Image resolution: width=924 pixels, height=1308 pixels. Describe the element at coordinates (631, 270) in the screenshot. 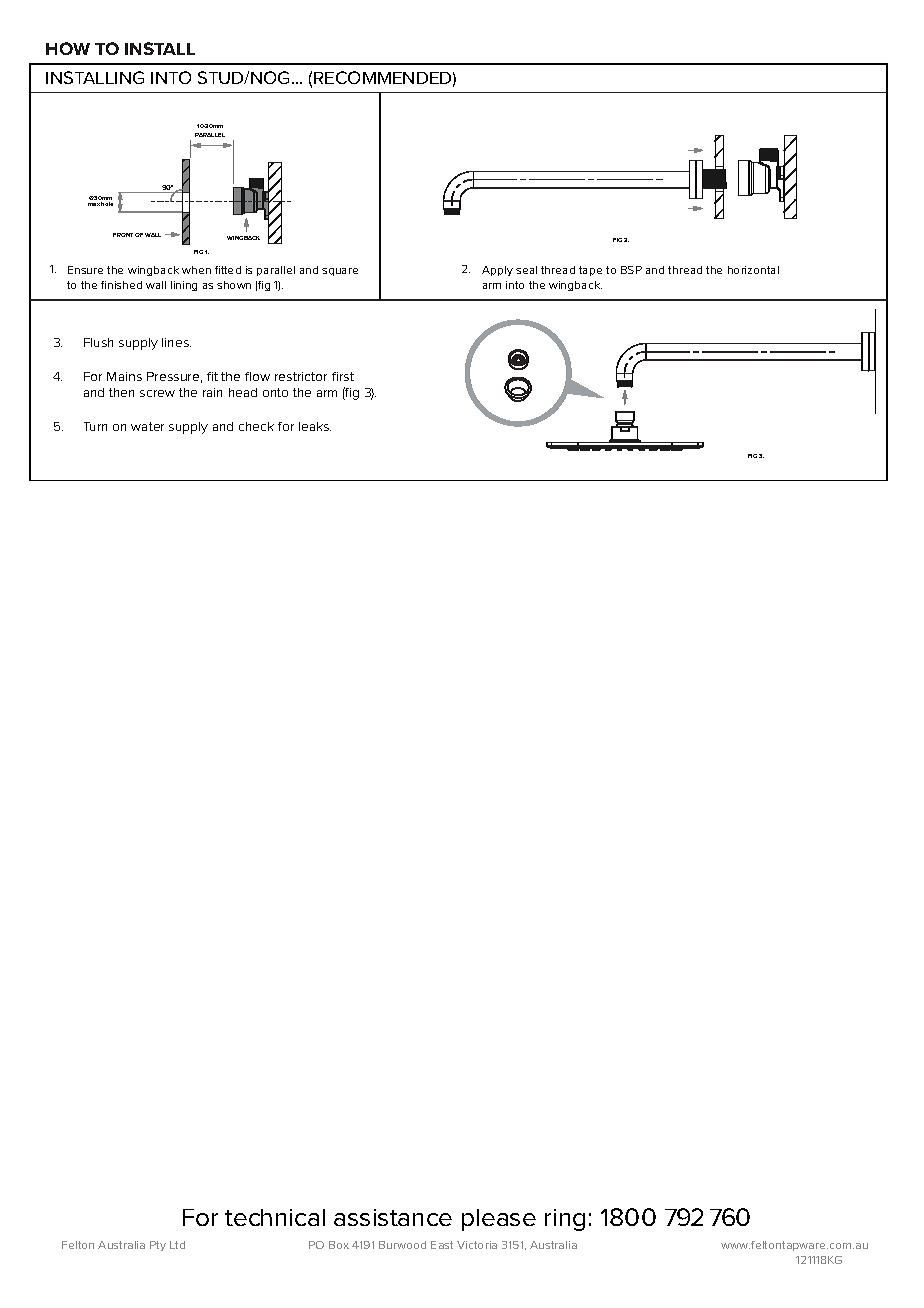

I see `BSP` at that location.
